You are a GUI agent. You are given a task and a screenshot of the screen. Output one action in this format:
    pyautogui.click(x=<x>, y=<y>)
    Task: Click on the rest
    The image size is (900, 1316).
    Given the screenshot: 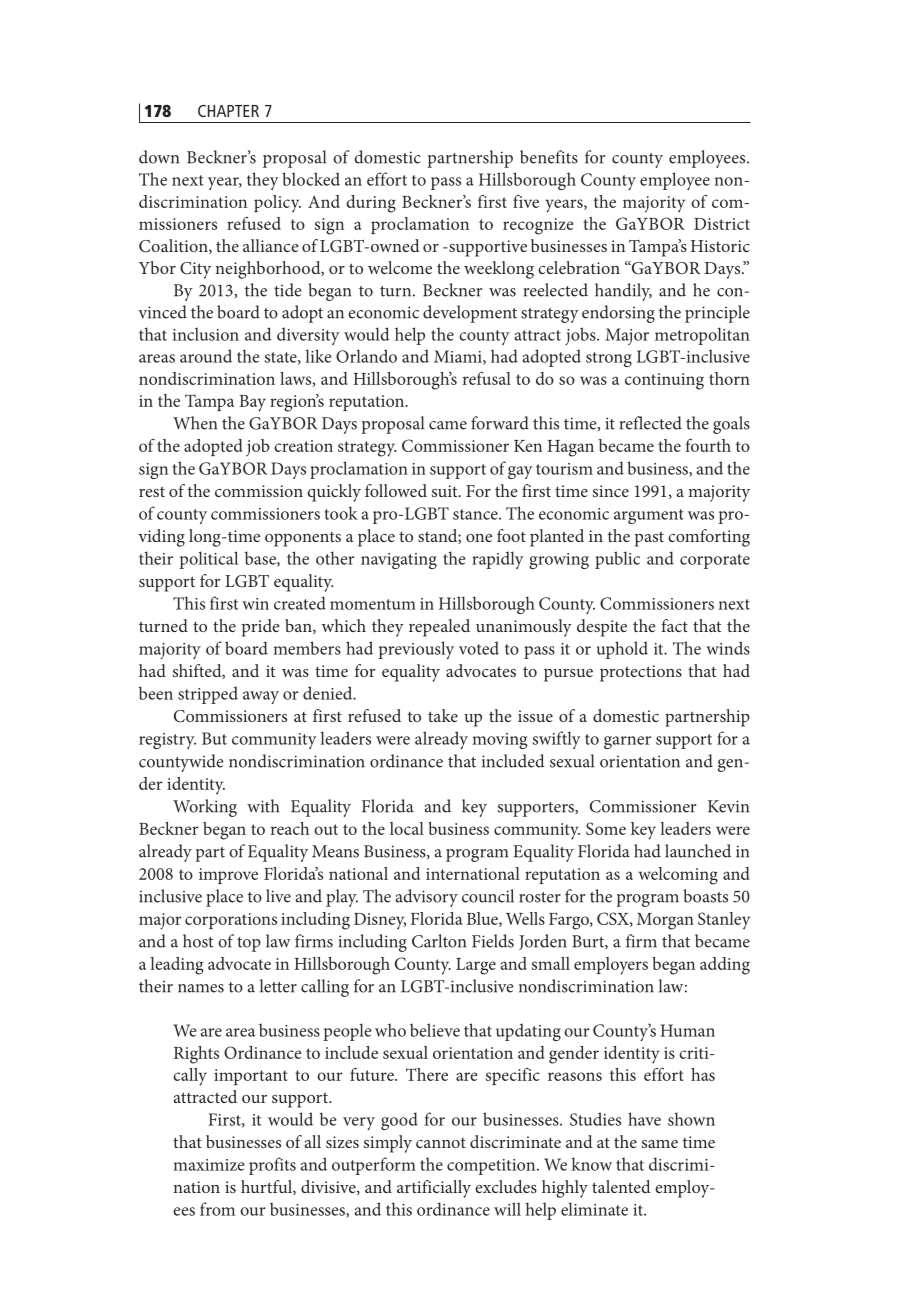 What is the action you would take?
    pyautogui.click(x=152, y=491)
